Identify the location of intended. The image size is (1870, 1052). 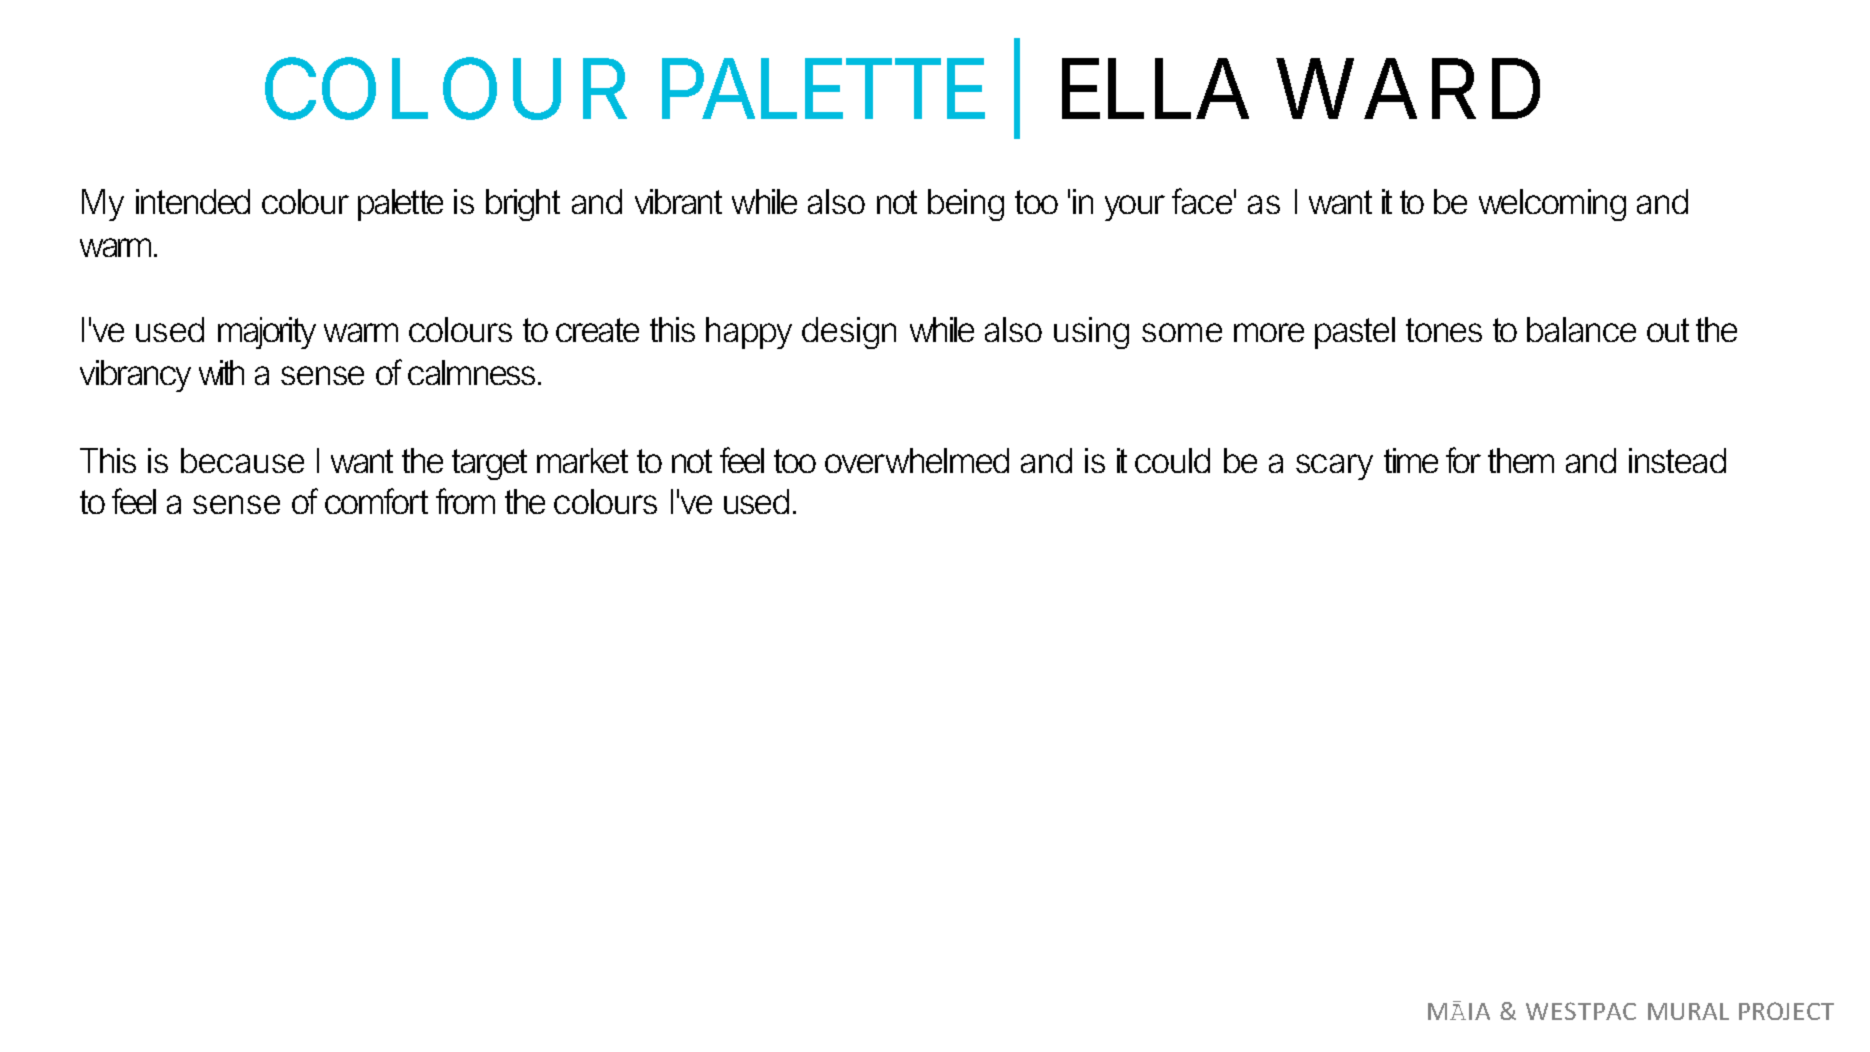
(193, 201).
